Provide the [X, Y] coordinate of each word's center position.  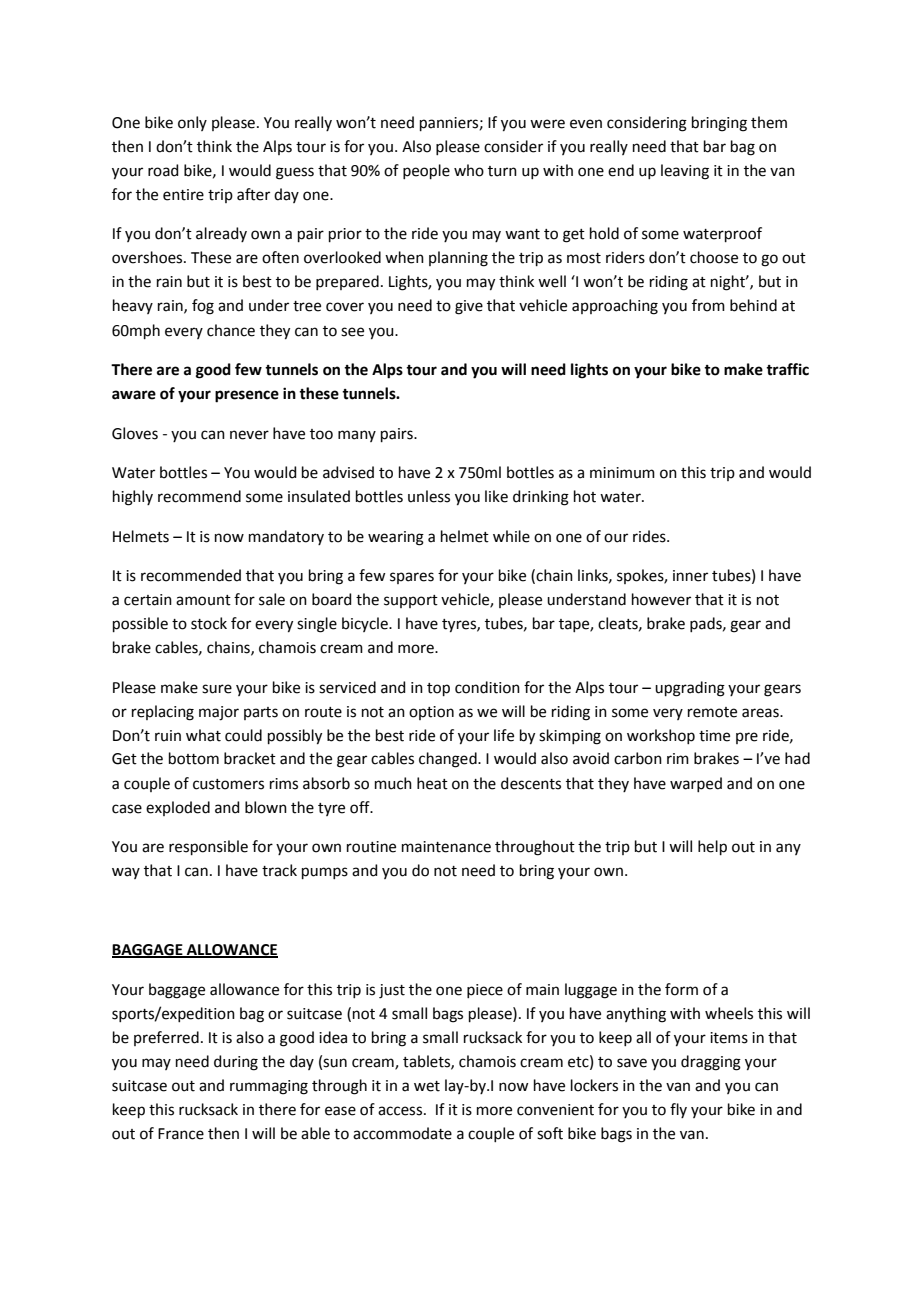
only [192, 123]
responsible [208, 847]
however [661, 599]
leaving [685, 172]
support [411, 601]
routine [371, 847]
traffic [787, 369]
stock [209, 623]
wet [427, 1086]
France [181, 1134]
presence [247, 396]
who [469, 170]
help [712, 847]
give [469, 307]
